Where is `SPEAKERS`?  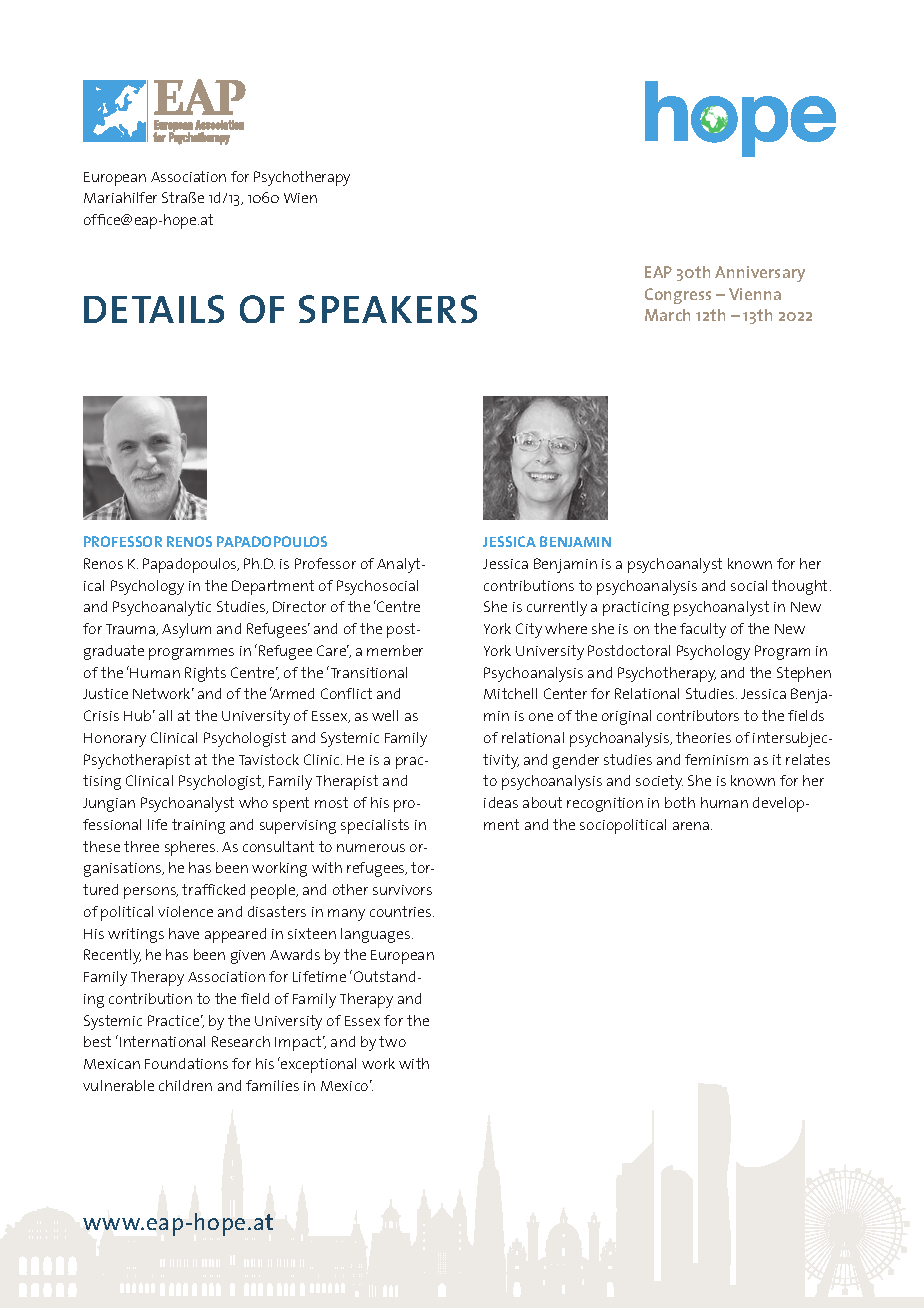 SPEAKERS is located at coordinates (388, 309).
